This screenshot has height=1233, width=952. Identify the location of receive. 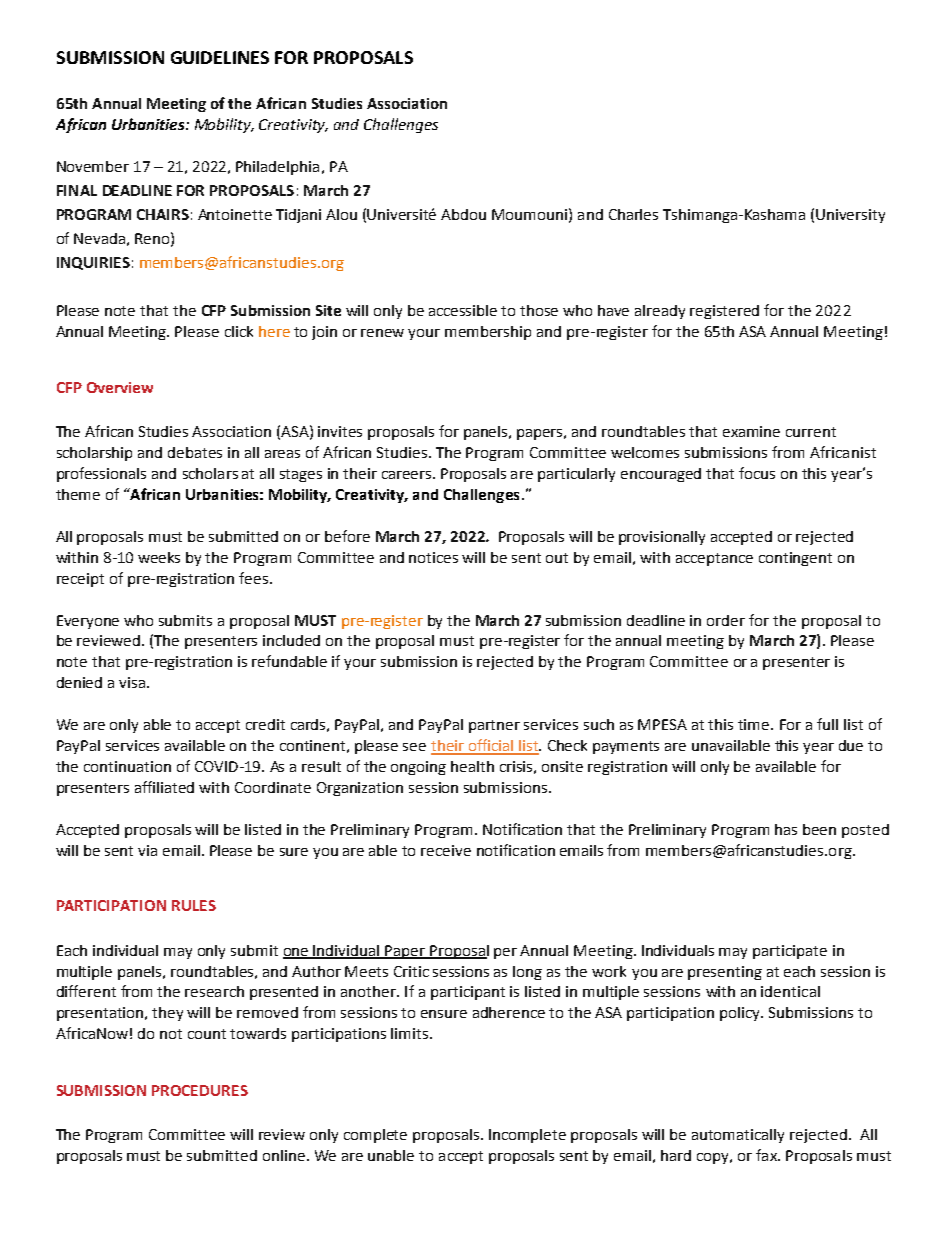
(446, 850).
